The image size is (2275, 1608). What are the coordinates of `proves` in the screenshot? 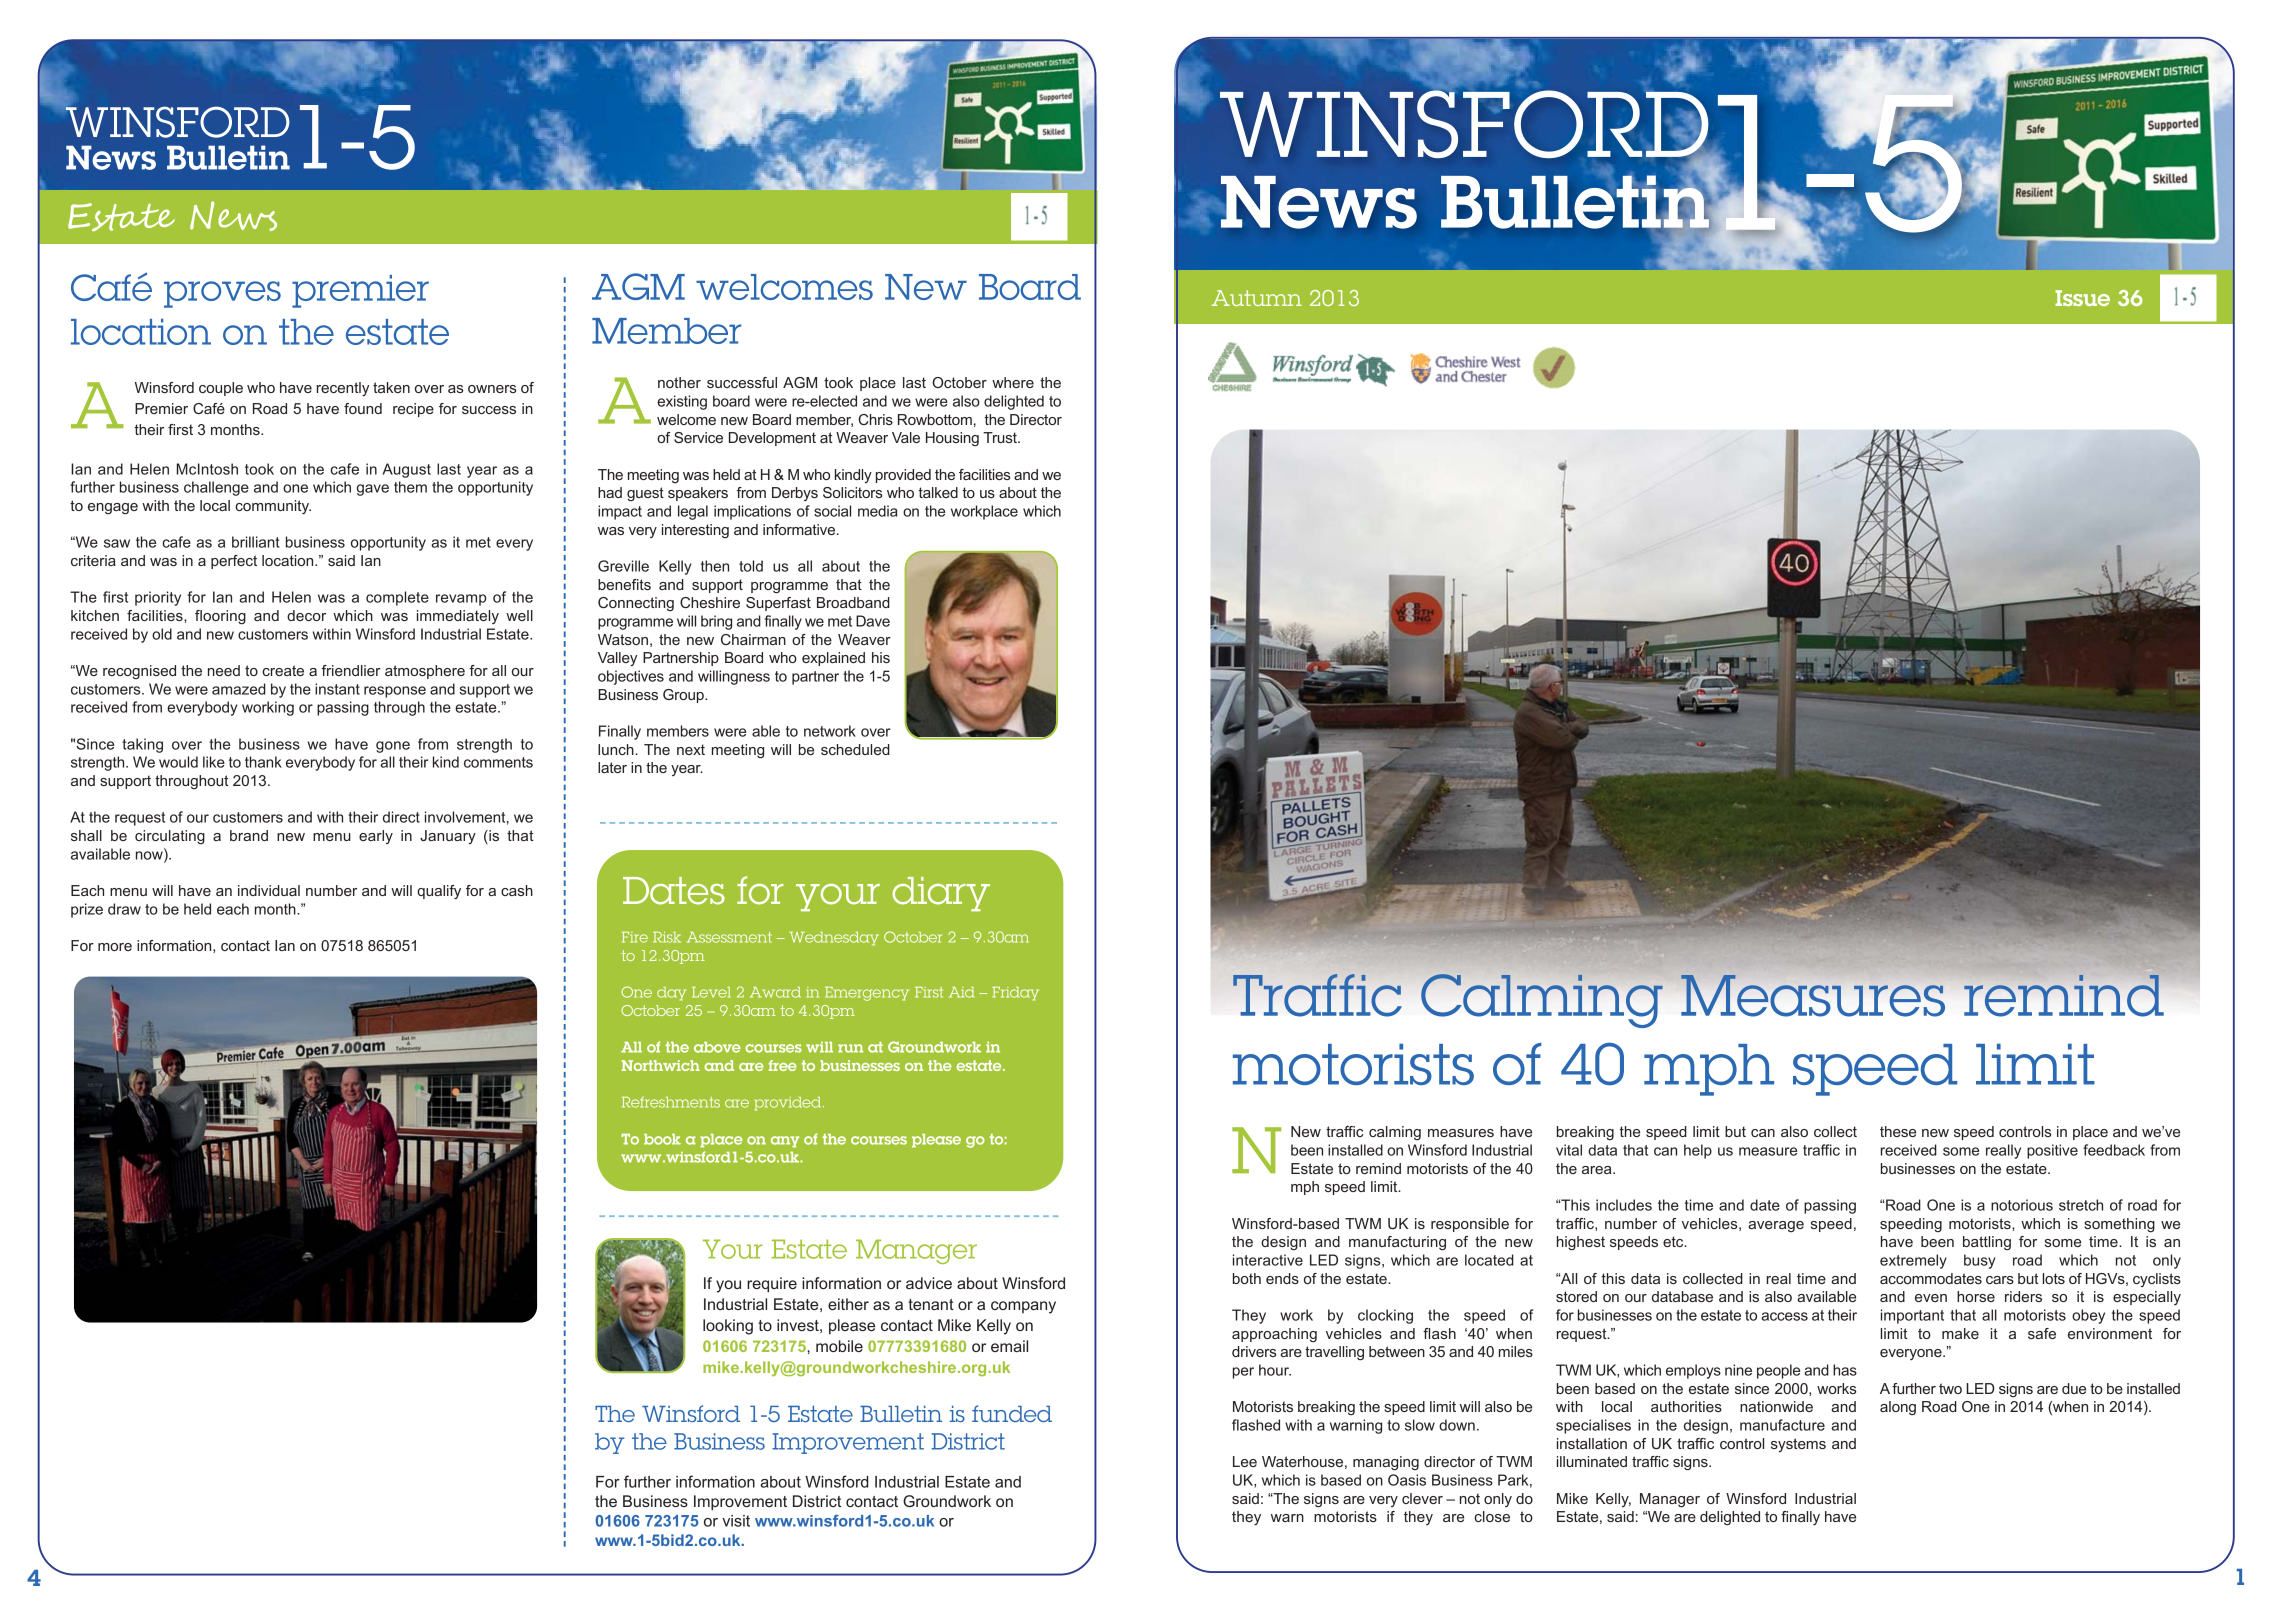 It's located at (222, 294).
